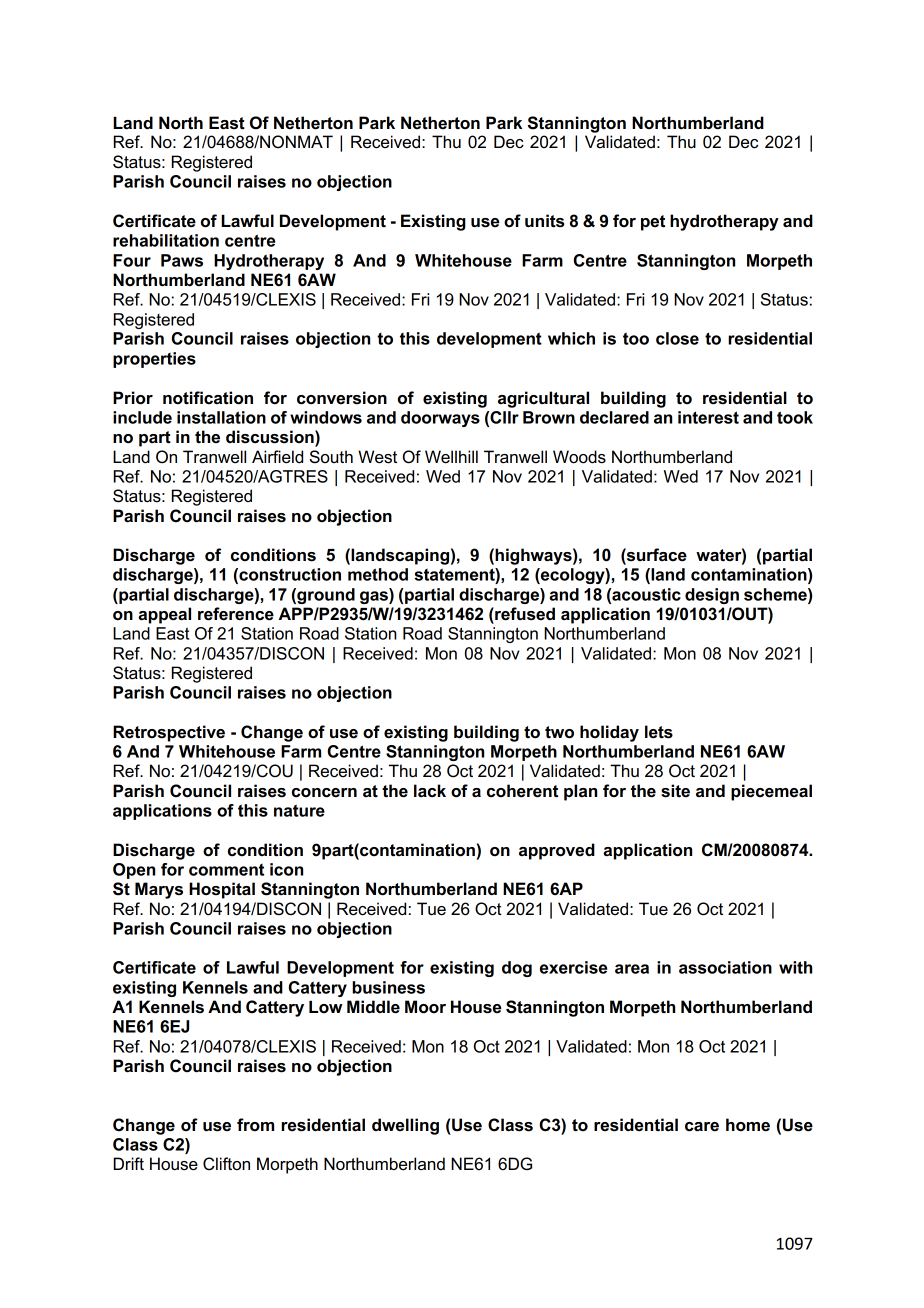  I want to click on Retrospective, so click(169, 733).
